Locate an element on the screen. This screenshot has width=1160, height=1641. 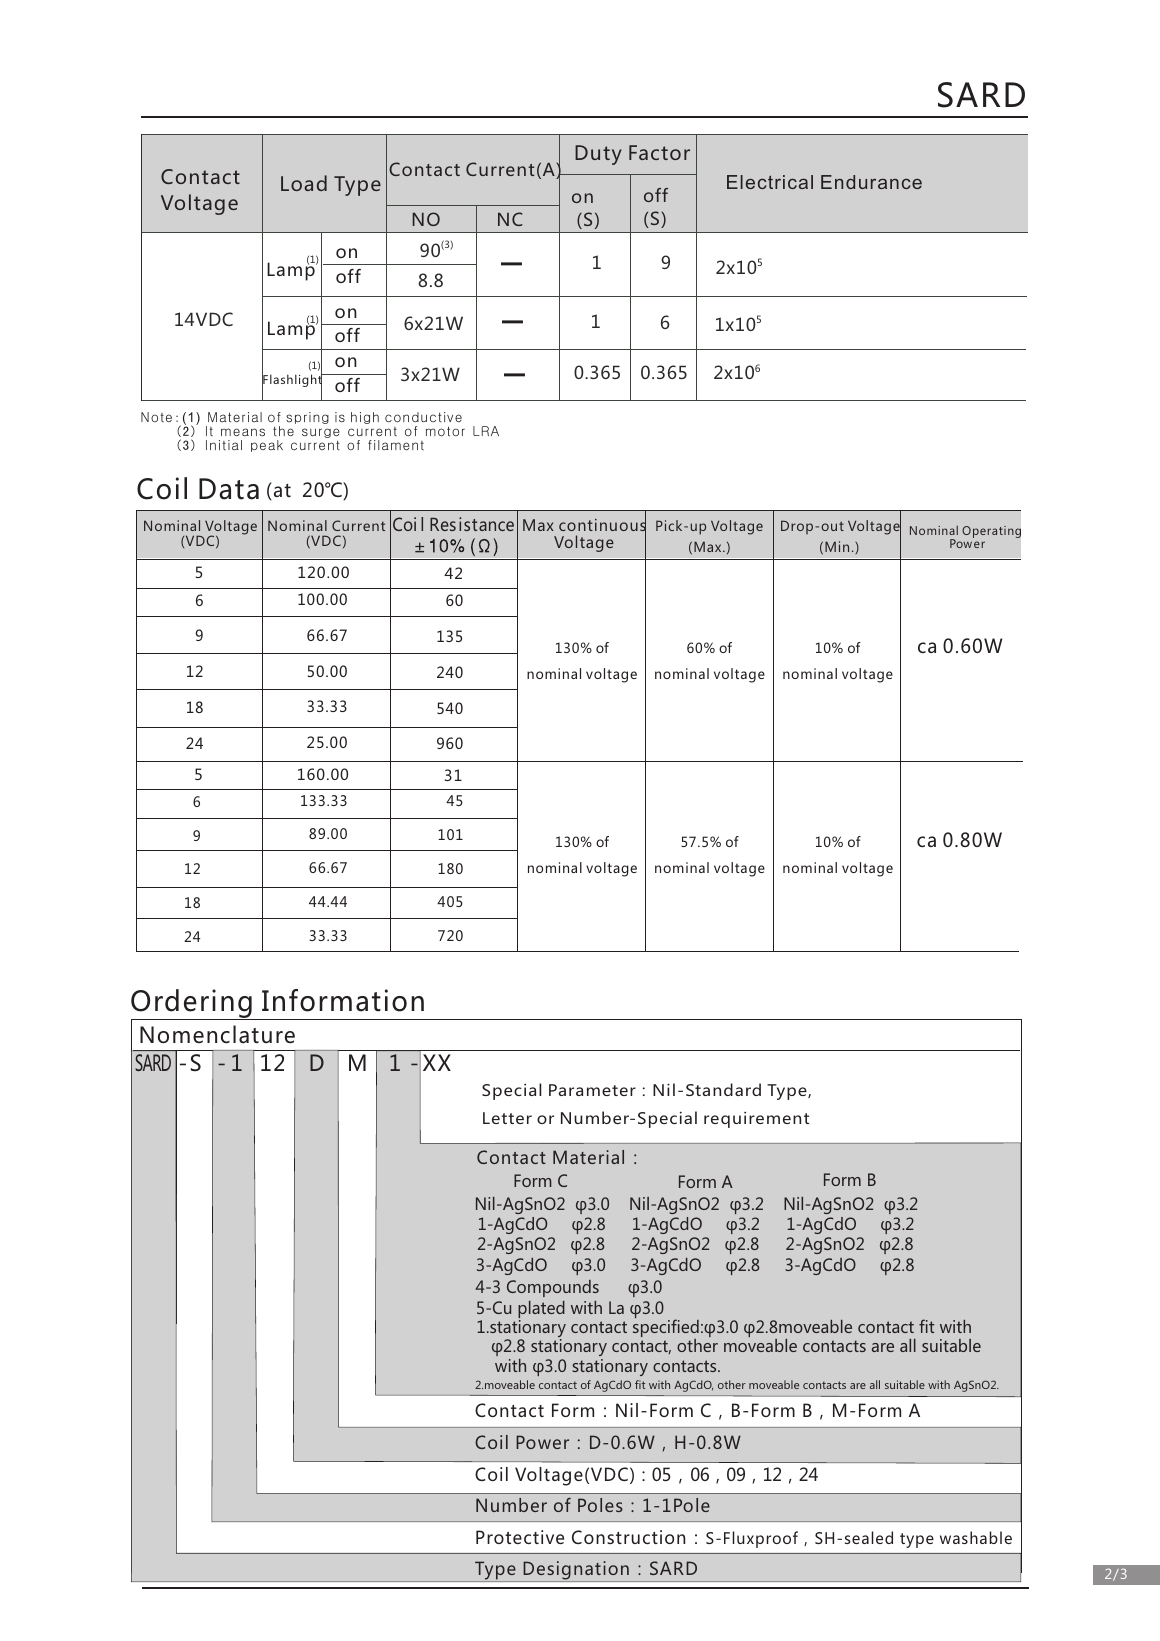
Duty is located at coordinates (598, 155).
